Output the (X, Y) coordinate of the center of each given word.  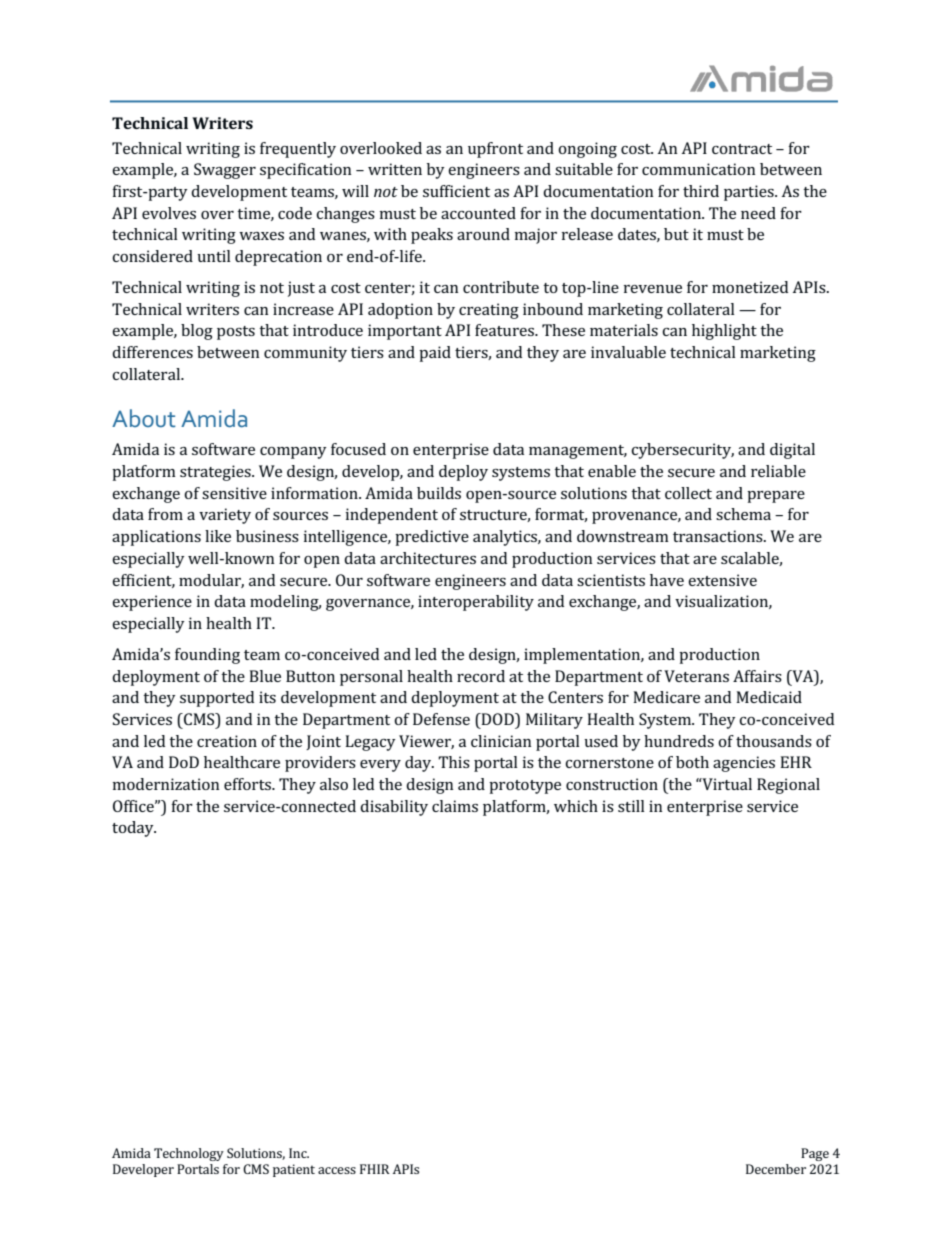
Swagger (225, 171)
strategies (216, 473)
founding (207, 656)
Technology (189, 1154)
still (631, 806)
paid (435, 354)
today (134, 829)
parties (750, 193)
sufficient (456, 191)
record (481, 676)
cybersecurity (682, 451)
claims (455, 806)
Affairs (757, 676)
